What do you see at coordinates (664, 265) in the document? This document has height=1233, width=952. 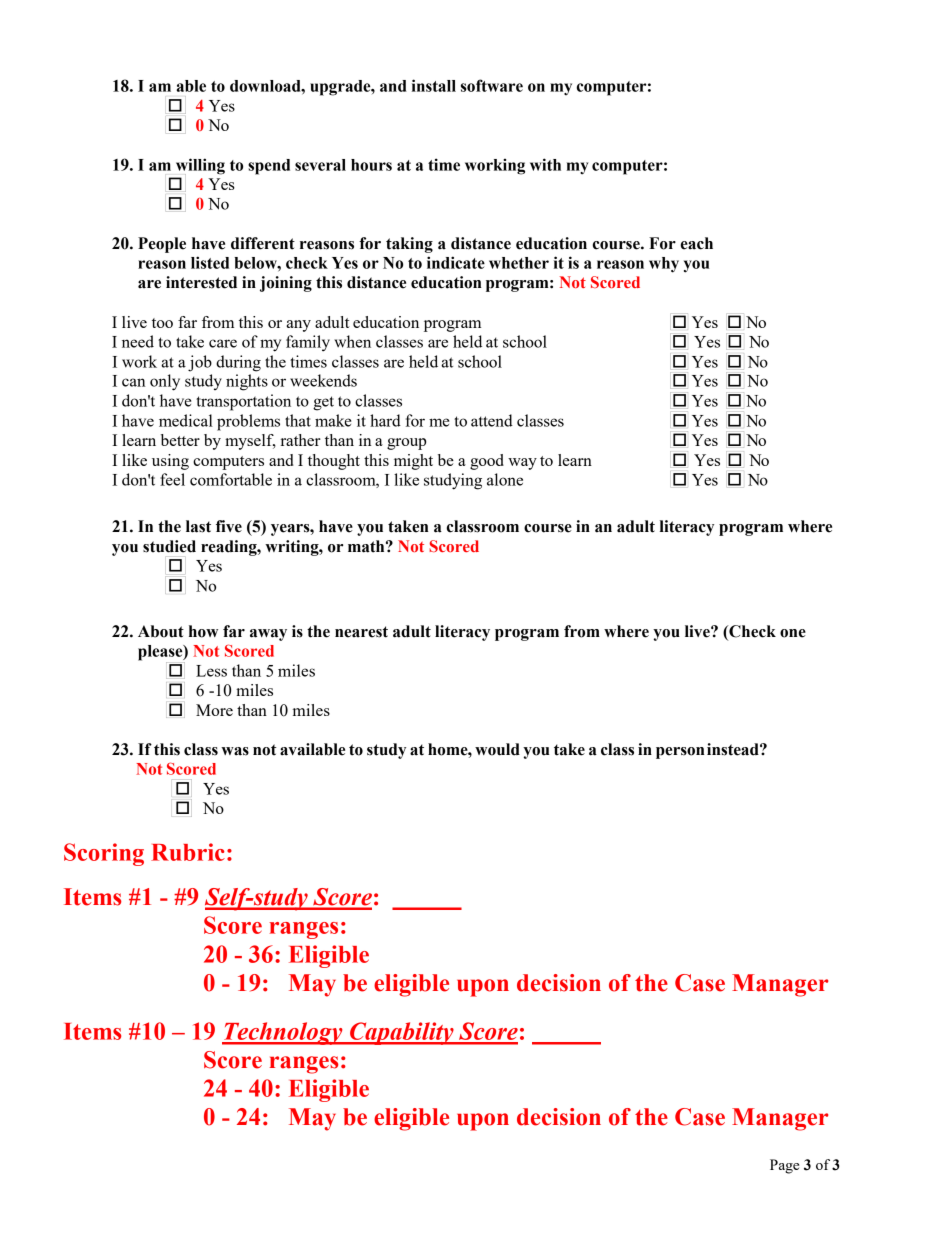 I see `why` at bounding box center [664, 265].
